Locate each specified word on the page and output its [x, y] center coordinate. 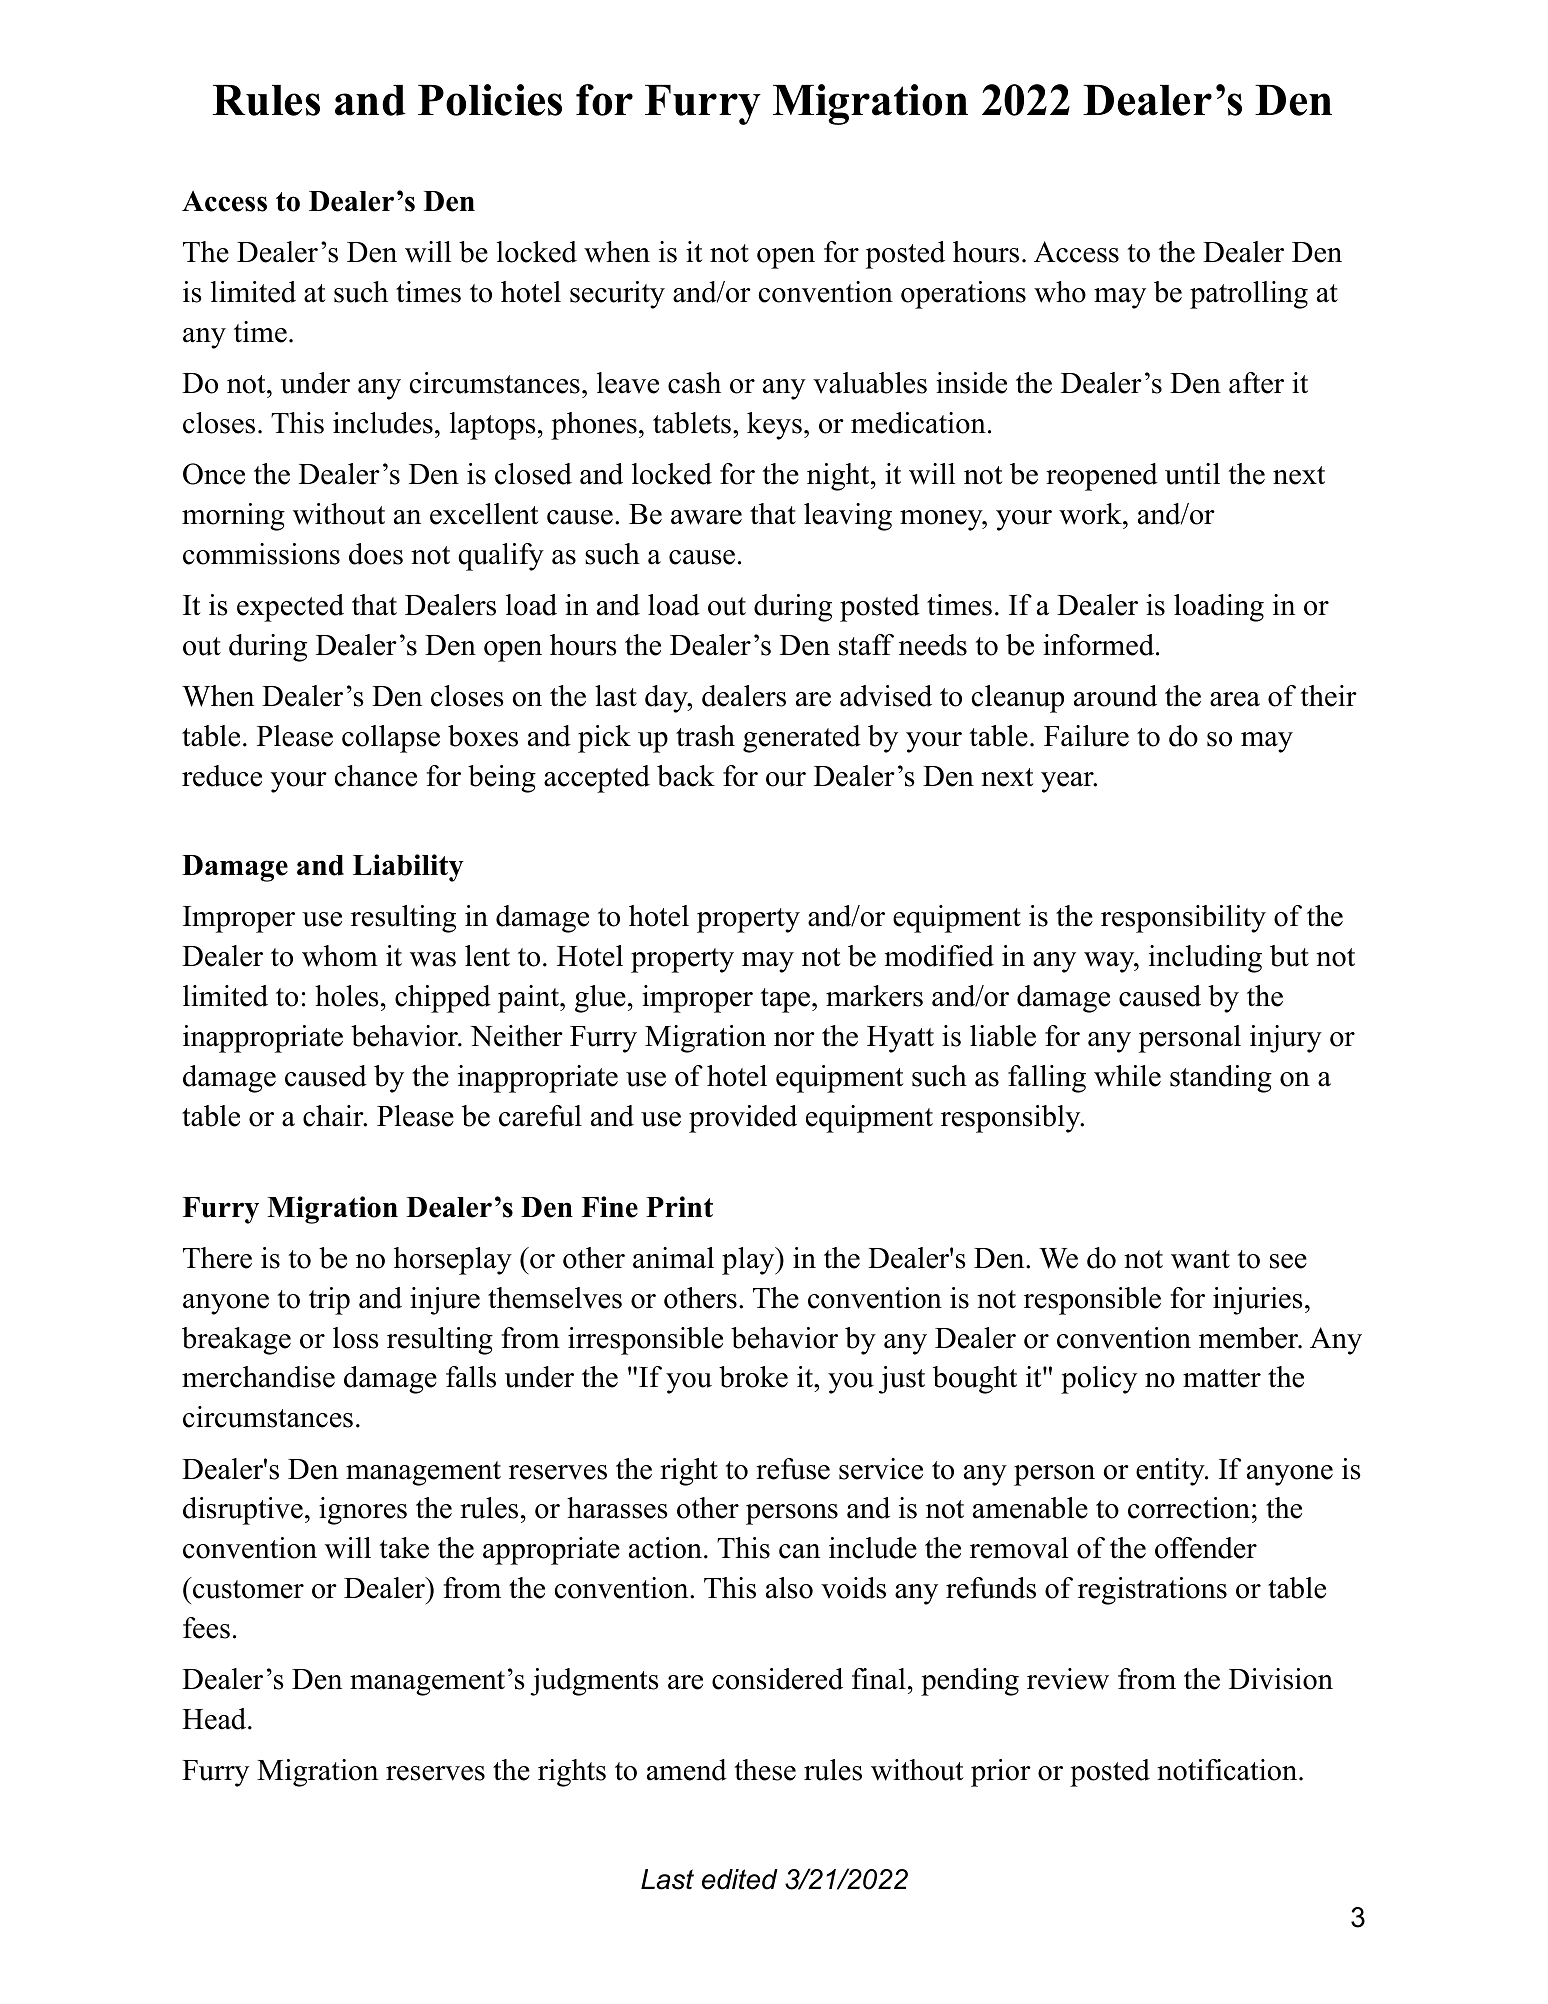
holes [347, 996]
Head [215, 1719]
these [765, 1770]
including [1205, 959]
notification [1227, 1770]
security [617, 295]
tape [785, 1000]
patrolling [1249, 295]
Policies [490, 100]
